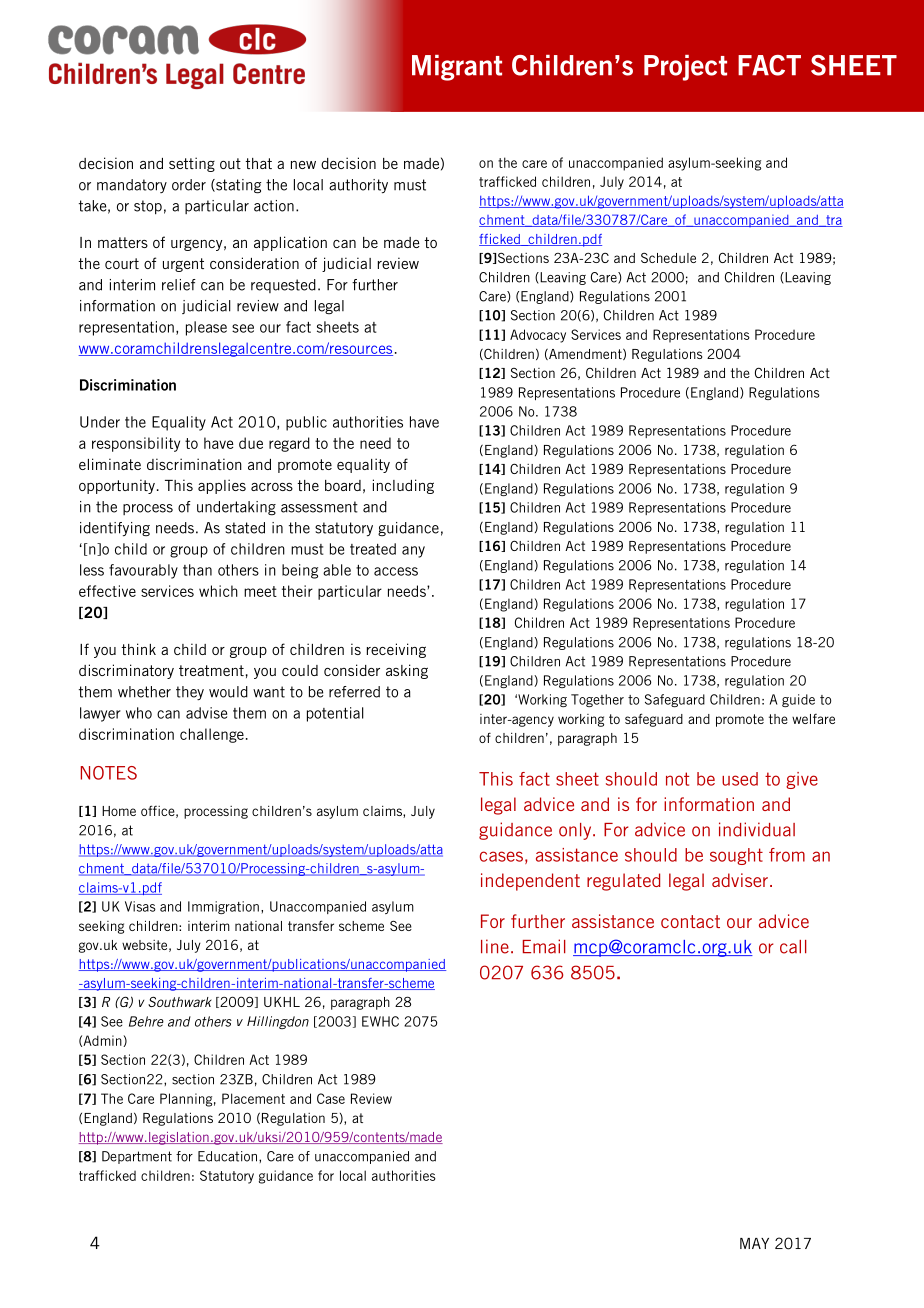 The image size is (924, 1308). What do you see at coordinates (457, 68) in the image?
I see `Migrant` at bounding box center [457, 68].
